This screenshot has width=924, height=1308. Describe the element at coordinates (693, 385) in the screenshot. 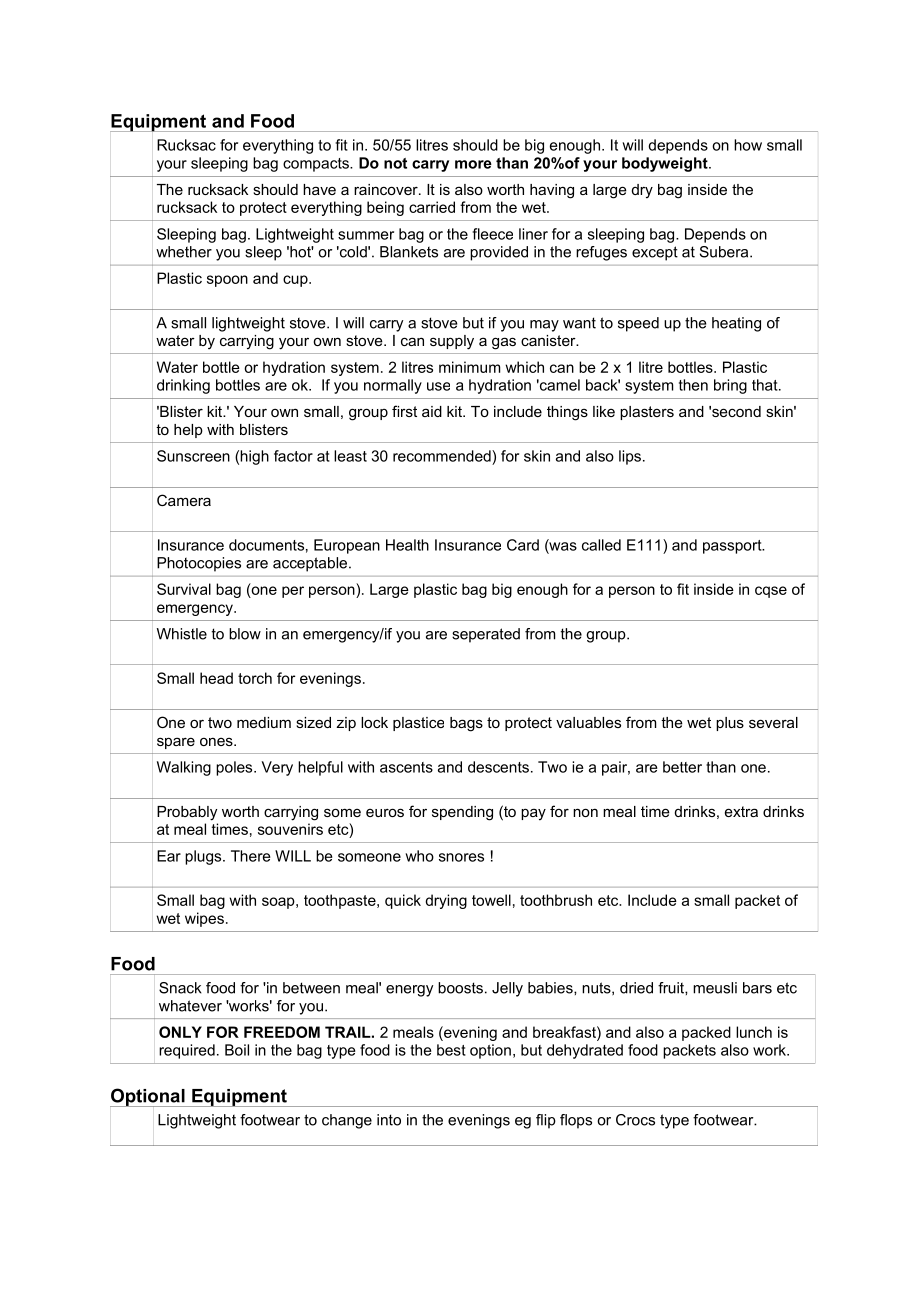

I see `then` at that location.
